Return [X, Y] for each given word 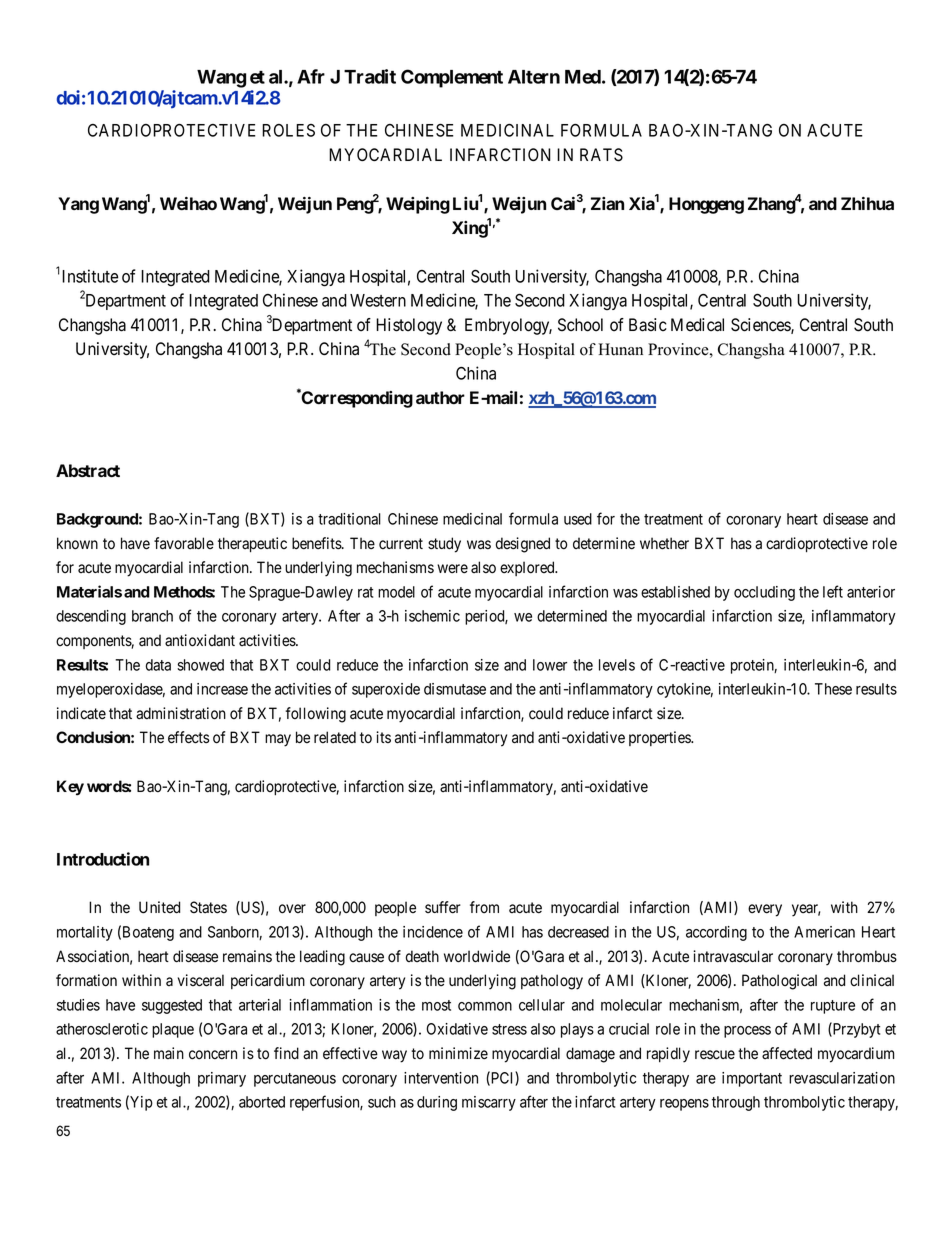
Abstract [88, 470]
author [440, 397]
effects [189, 737]
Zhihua [867, 203]
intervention [441, 1078]
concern [213, 1055]
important [752, 1079]
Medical [697, 325]
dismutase [455, 689]
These [833, 689]
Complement [452, 78]
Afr [311, 76]
